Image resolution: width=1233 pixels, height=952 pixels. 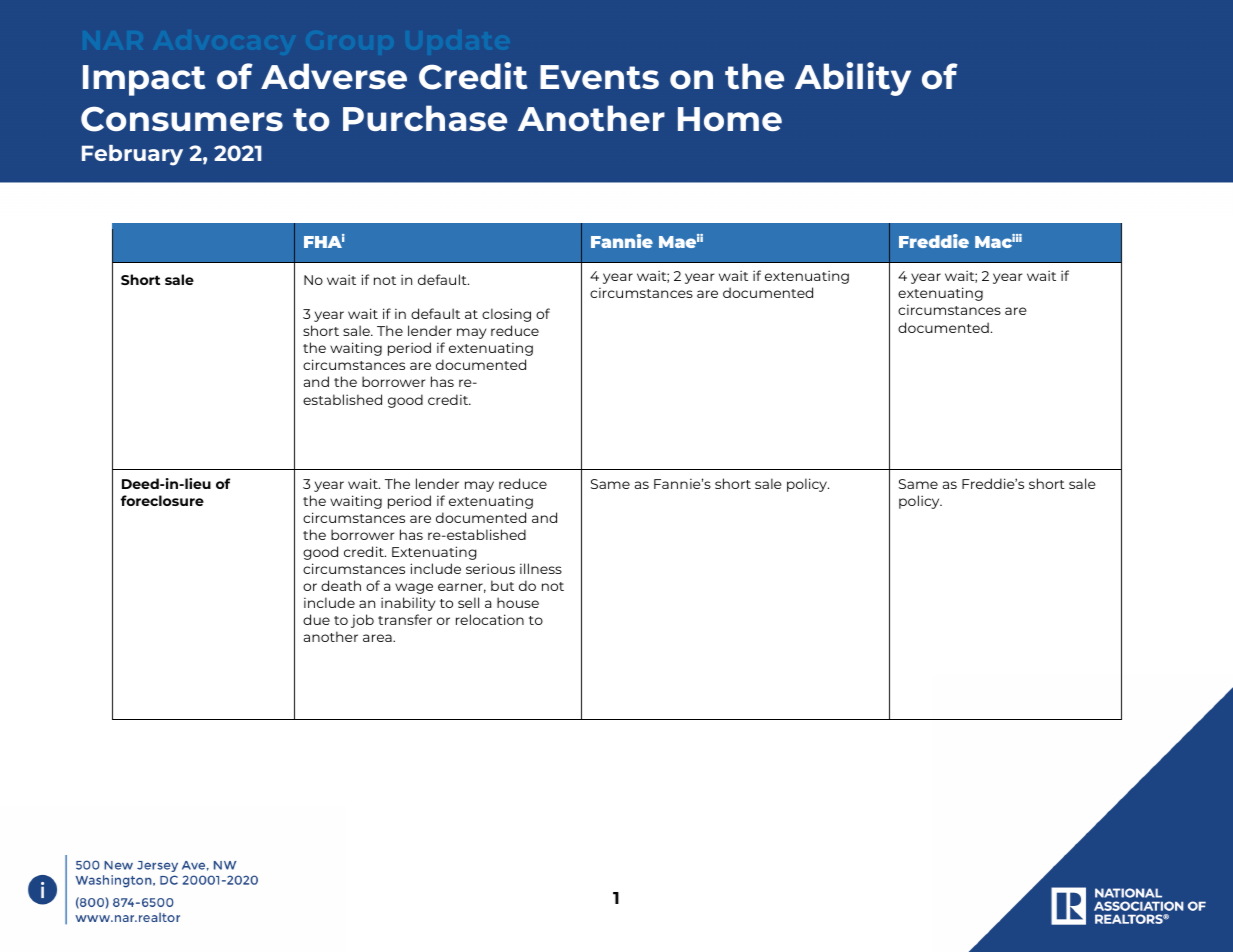 What do you see at coordinates (334, 76) in the document?
I see `Adverse` at bounding box center [334, 76].
